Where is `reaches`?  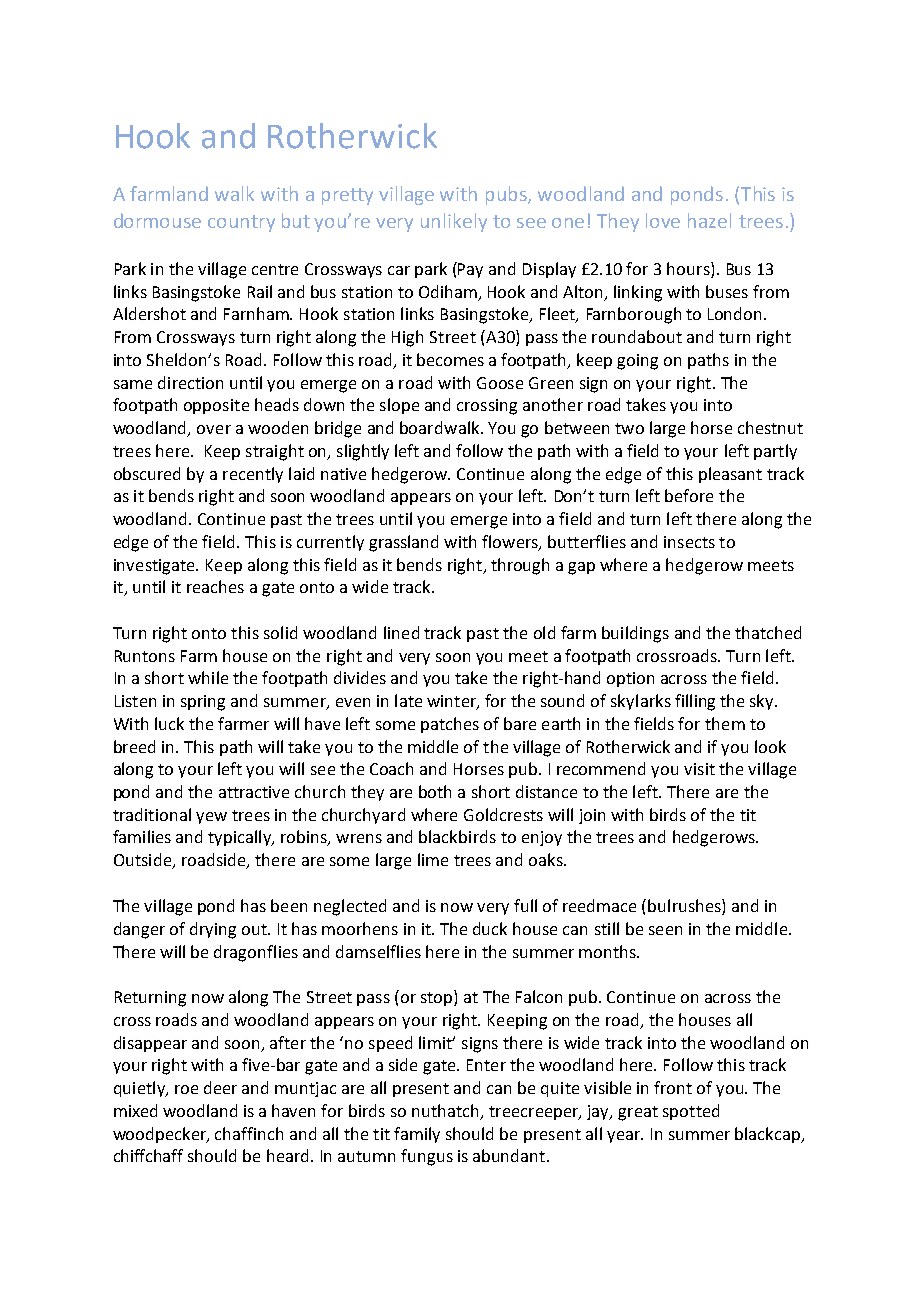
reaches is located at coordinates (215, 586).
